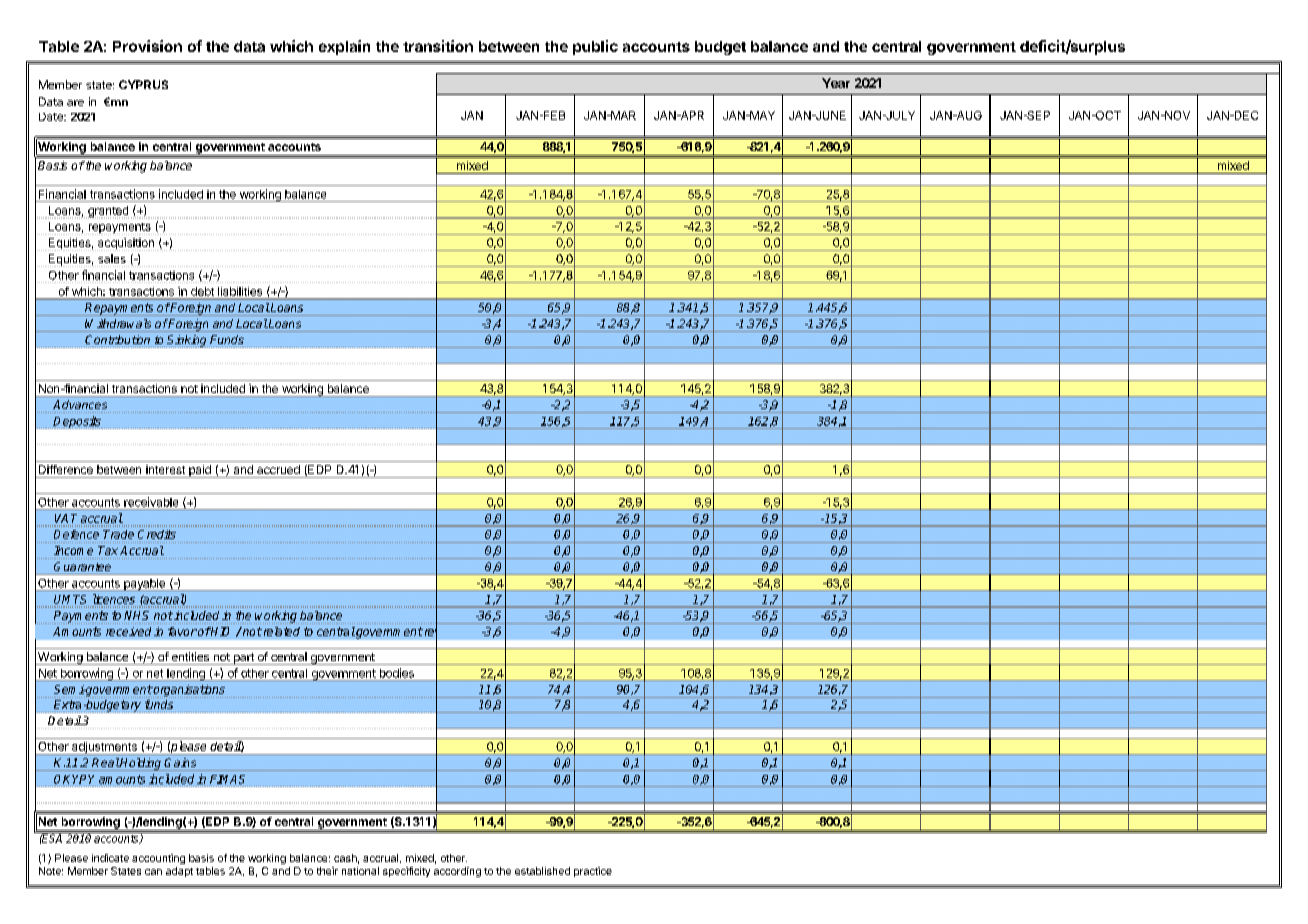  Describe the element at coordinates (200, 471) in the screenshot. I see `paid` at that location.
